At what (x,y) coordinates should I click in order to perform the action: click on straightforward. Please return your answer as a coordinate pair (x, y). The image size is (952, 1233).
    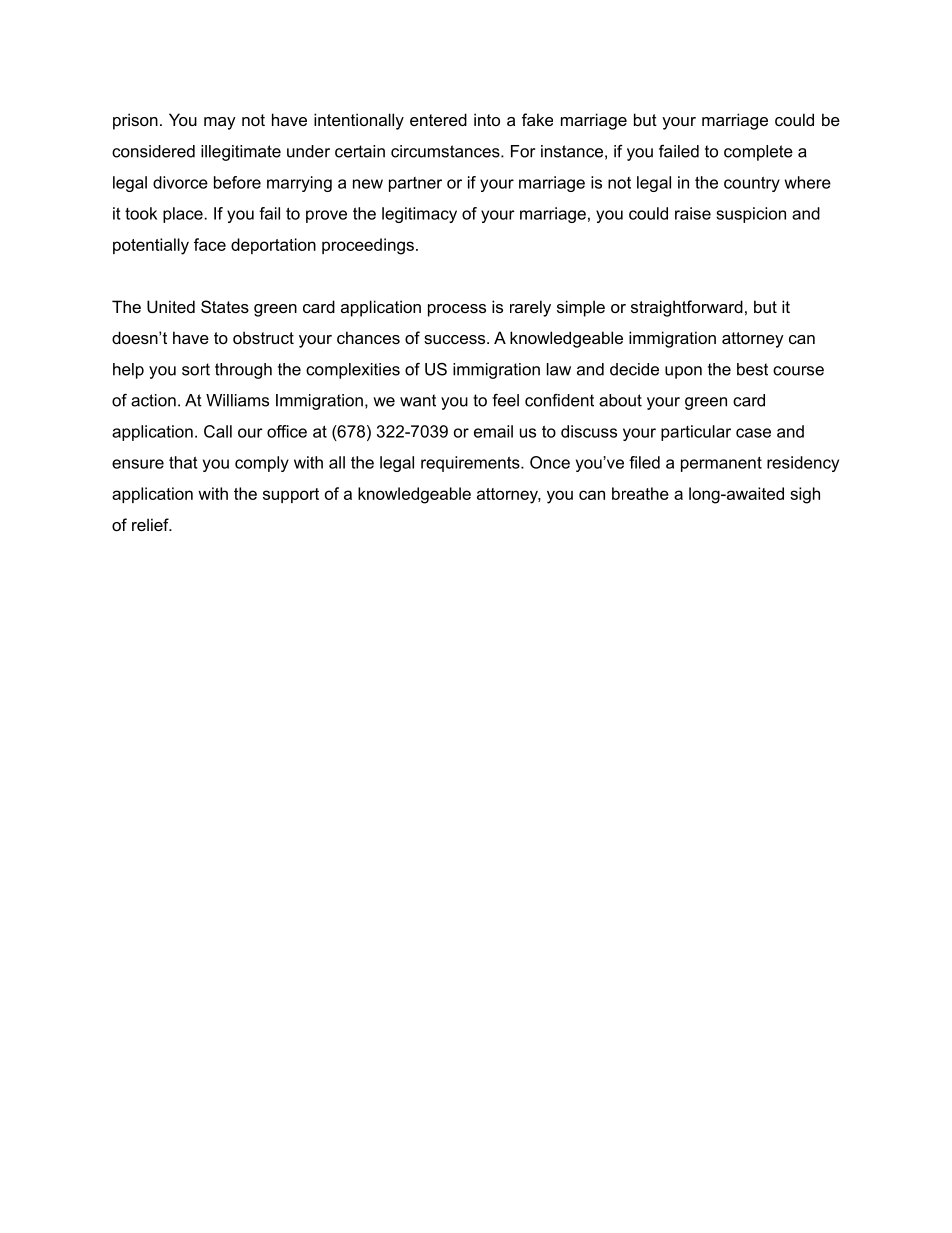
    Looking at the image, I should click on (687, 308).
